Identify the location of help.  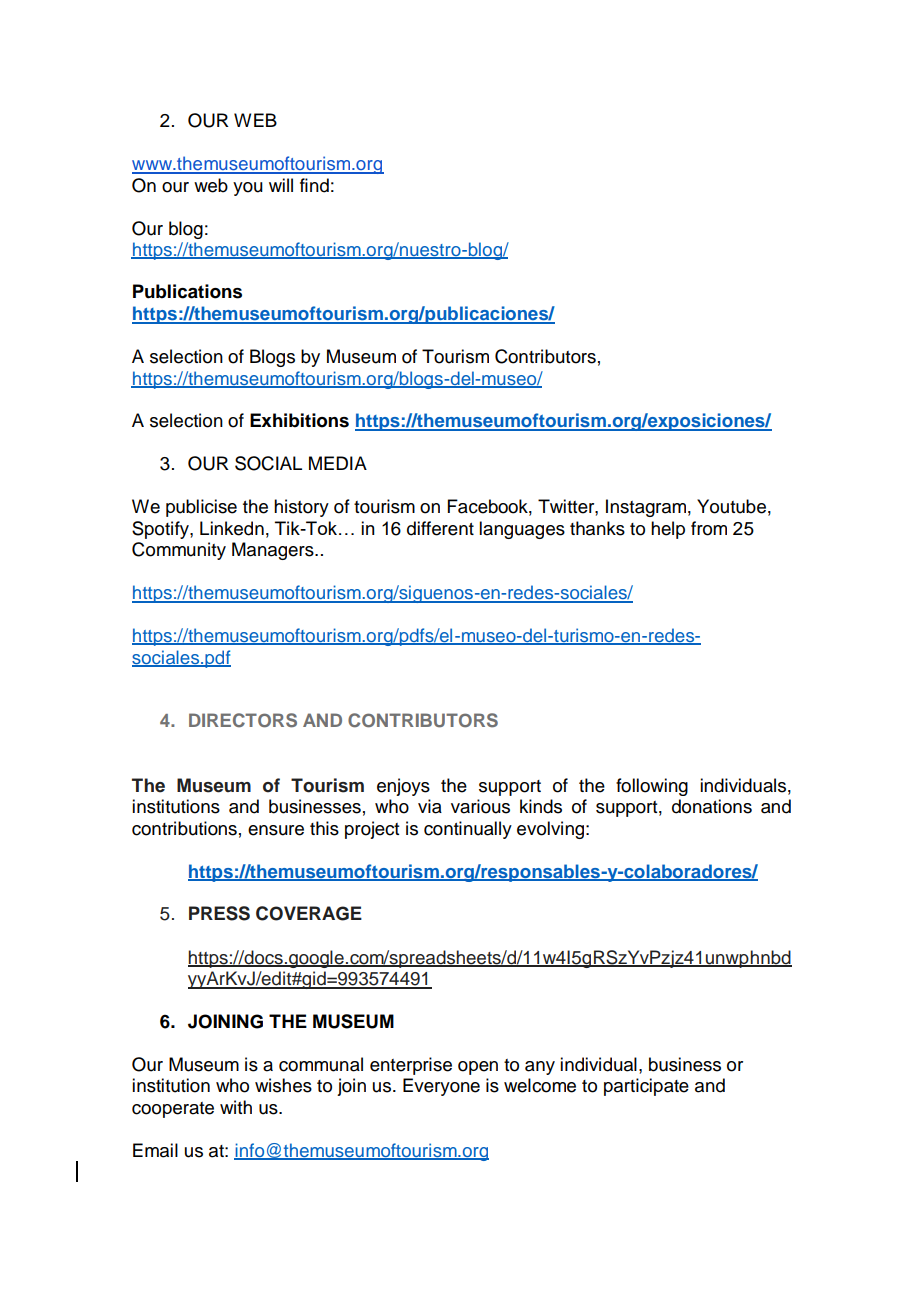
(668, 530).
